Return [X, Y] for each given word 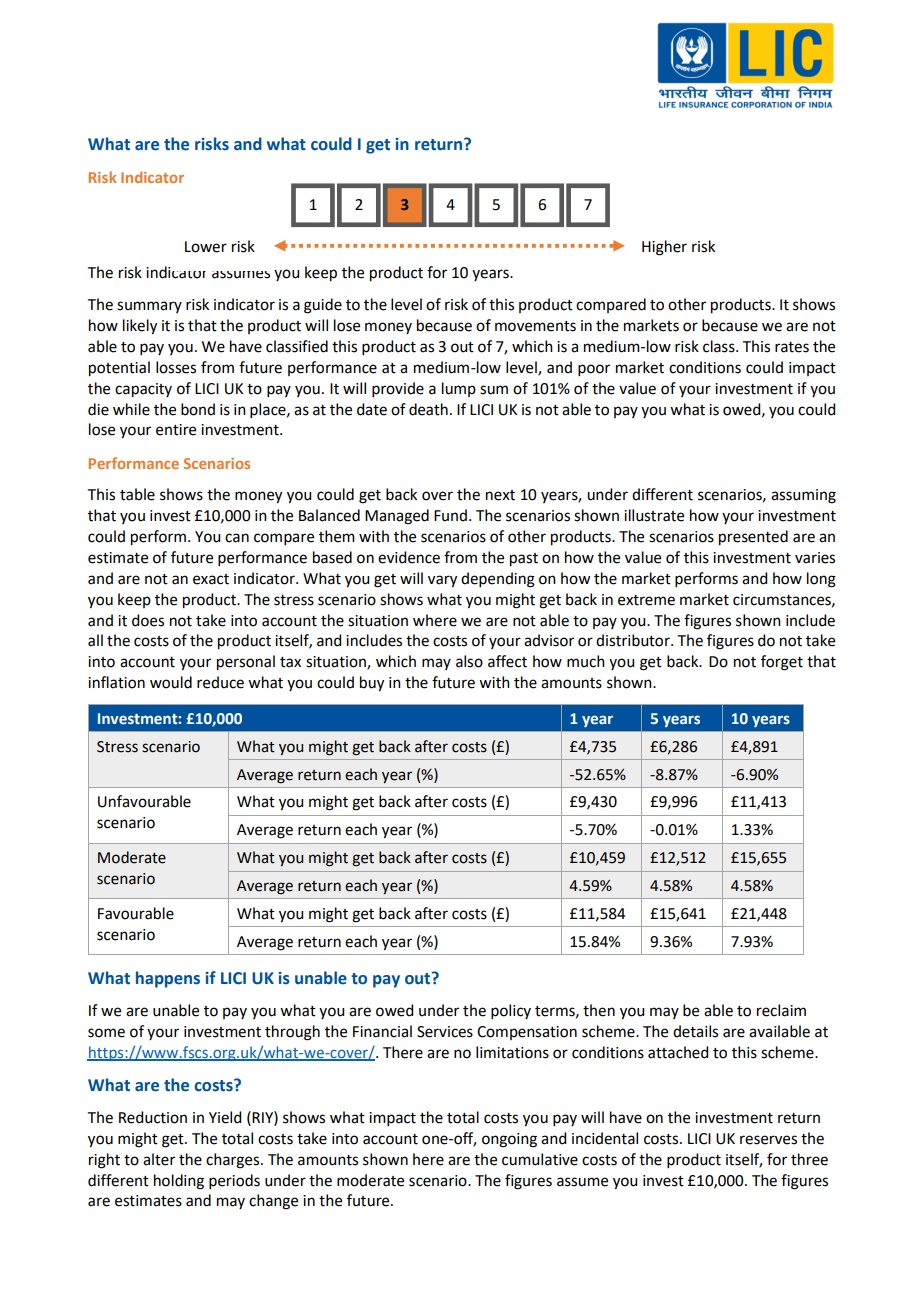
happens [168, 979]
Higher [664, 248]
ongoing [509, 1140]
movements [535, 326]
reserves [768, 1140]
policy [511, 1011]
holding [179, 1182]
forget [782, 663]
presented [753, 538]
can [237, 538]
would [171, 682]
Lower [206, 247]
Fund [450, 515]
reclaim [781, 1010]
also [469, 661]
